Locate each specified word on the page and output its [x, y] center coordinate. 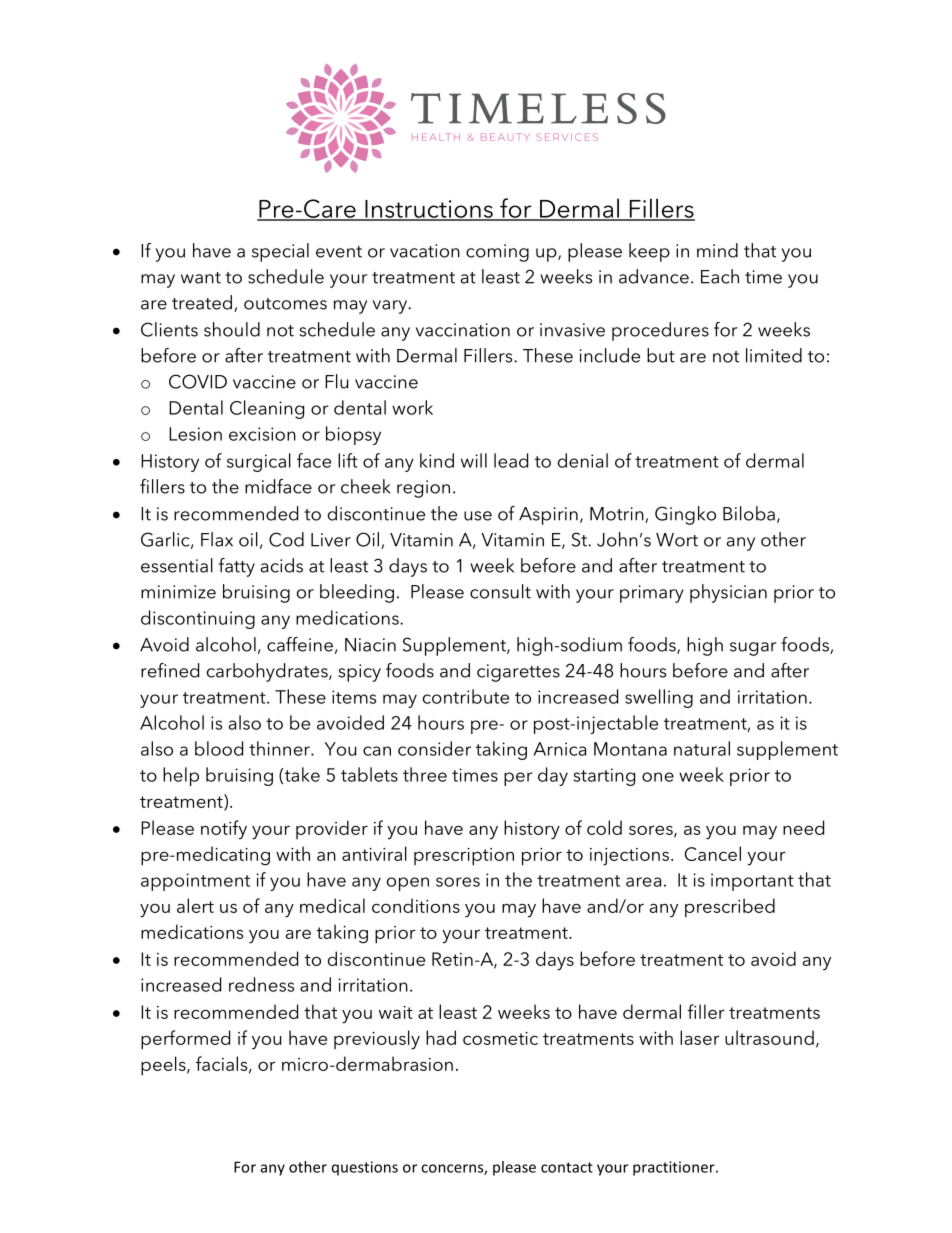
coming [497, 253]
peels [164, 1066]
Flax [217, 539]
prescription [464, 857]
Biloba [749, 513]
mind [717, 250]
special [280, 252]
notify [224, 829]
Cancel [713, 853]
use [478, 516]
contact [567, 1167]
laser [700, 1037]
